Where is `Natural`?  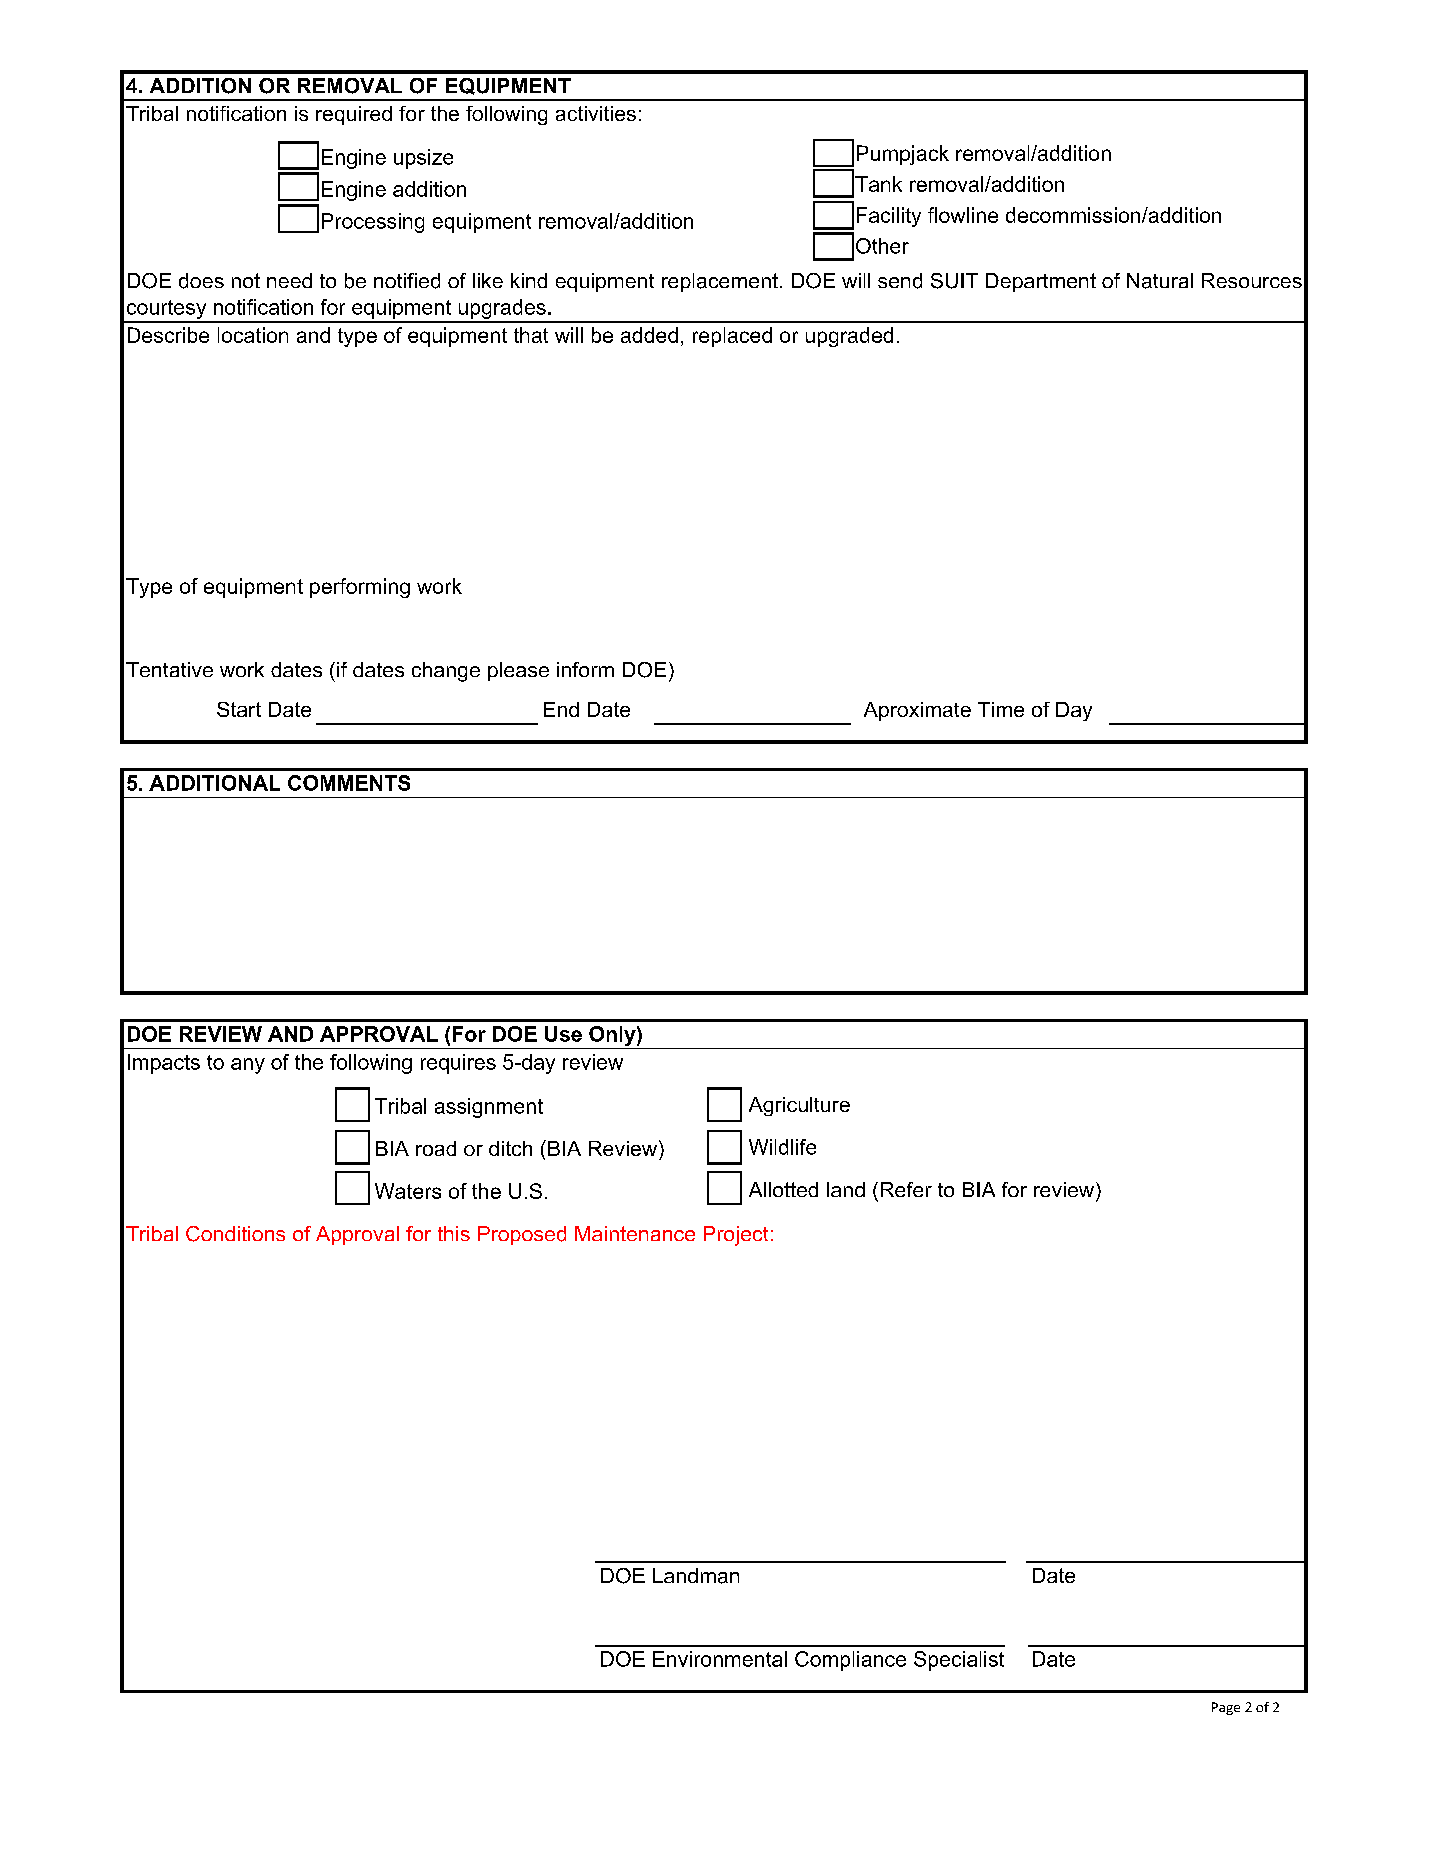
Natural is located at coordinates (1160, 281).
